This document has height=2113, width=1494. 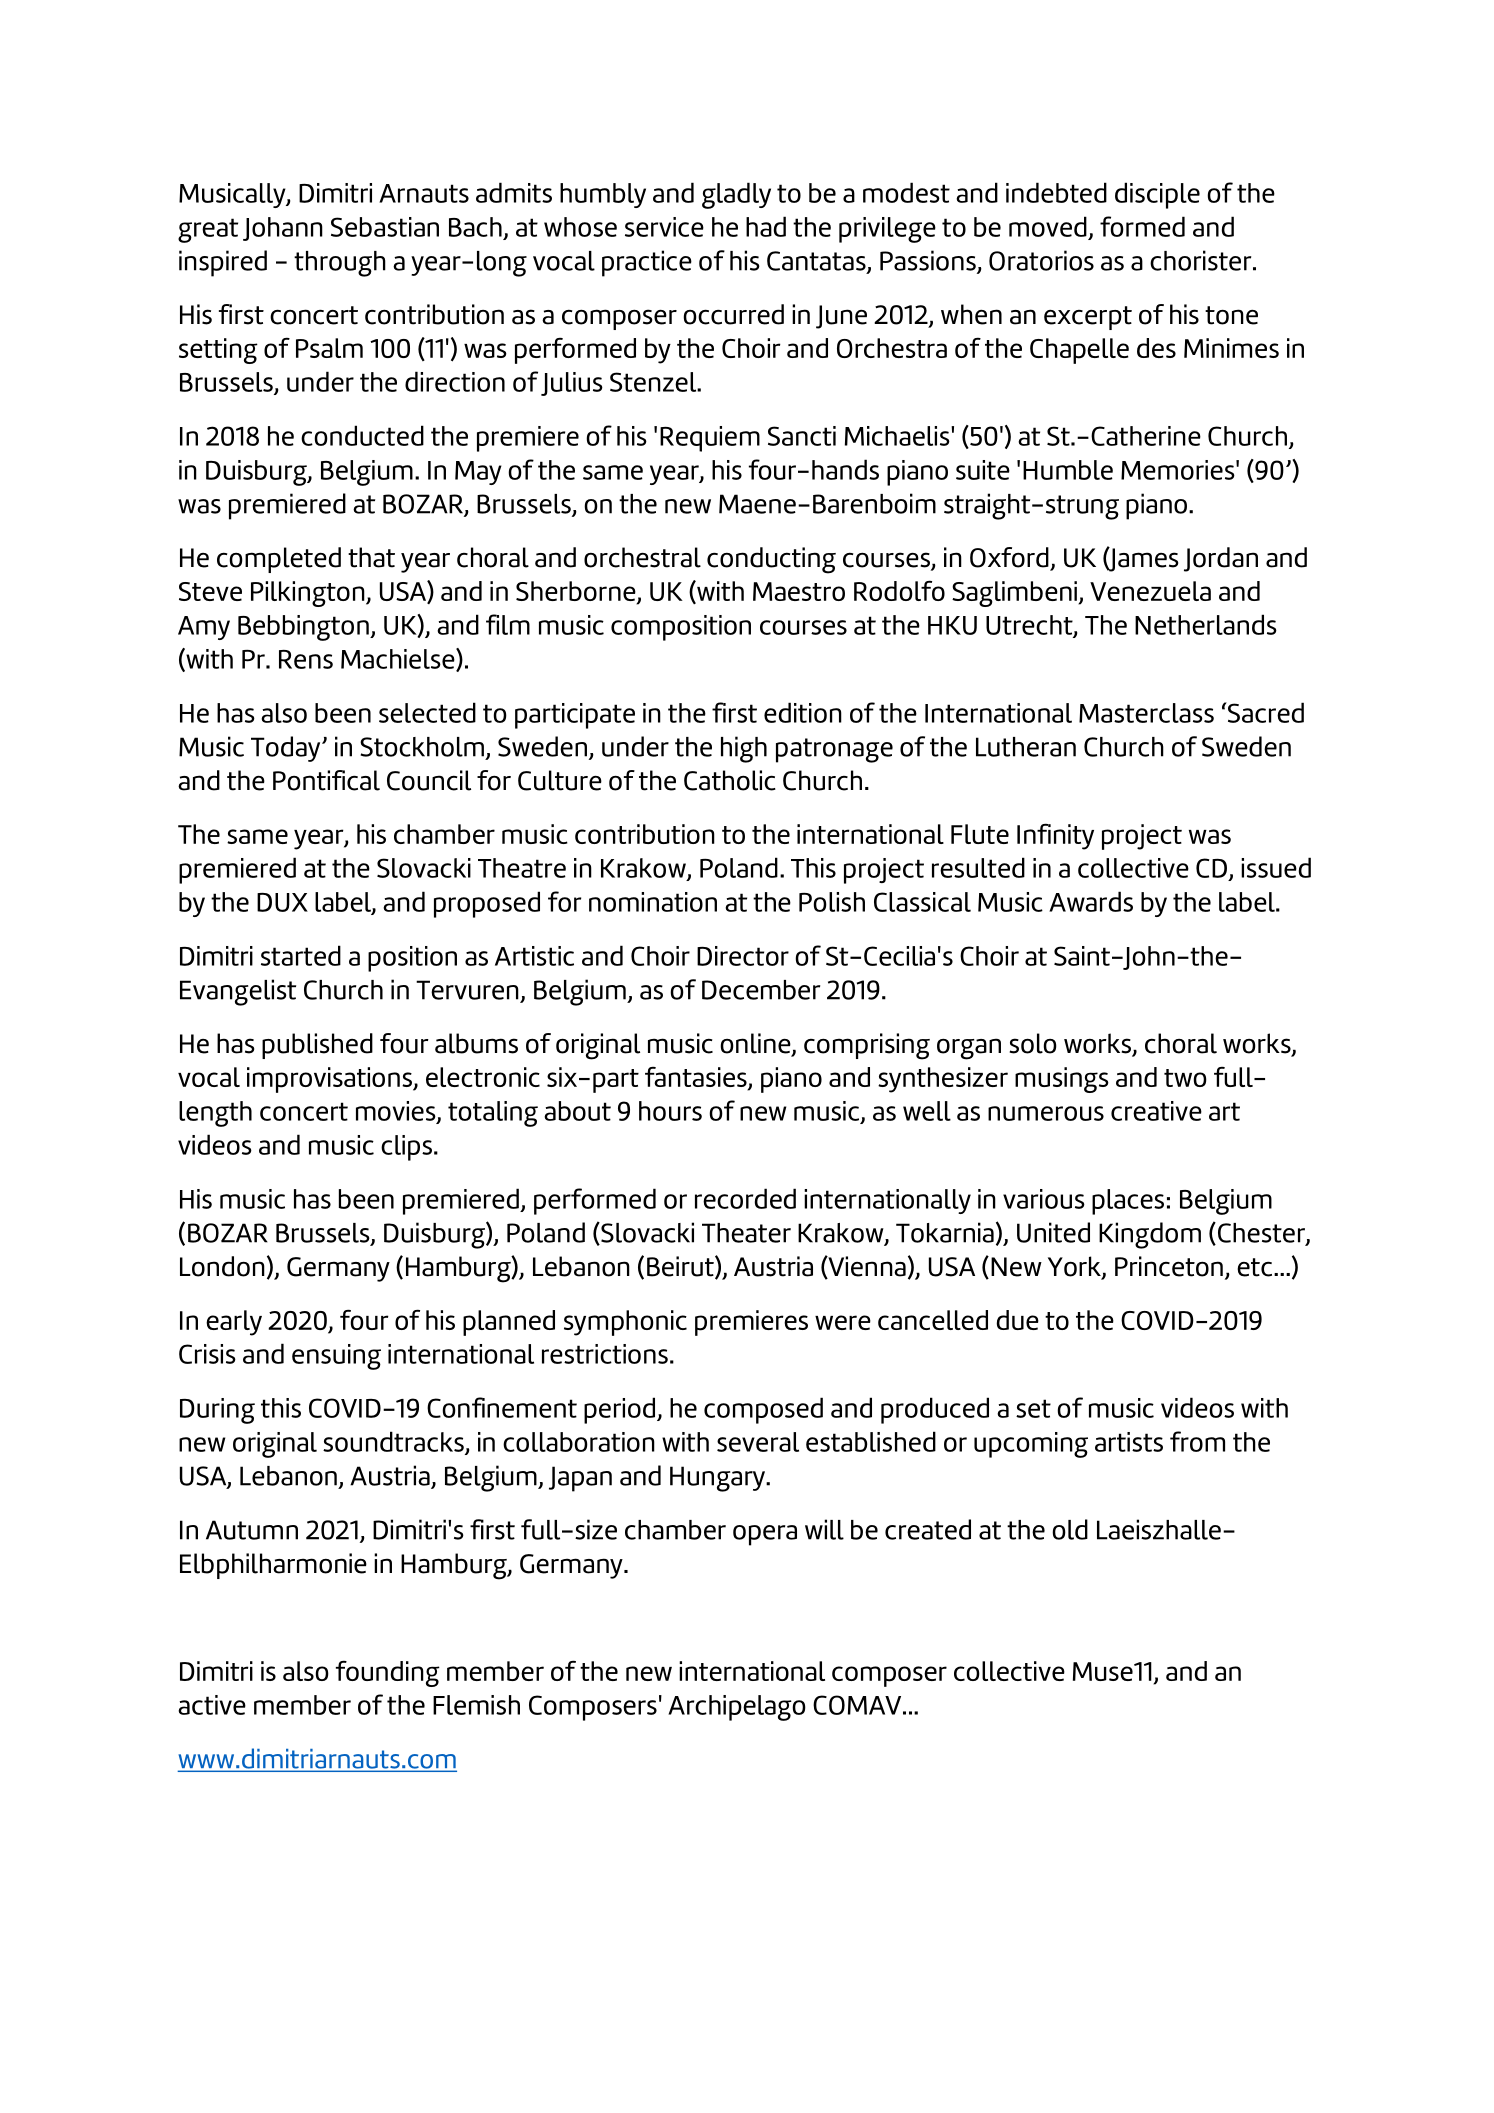 I want to click on places, so click(x=1128, y=1202).
